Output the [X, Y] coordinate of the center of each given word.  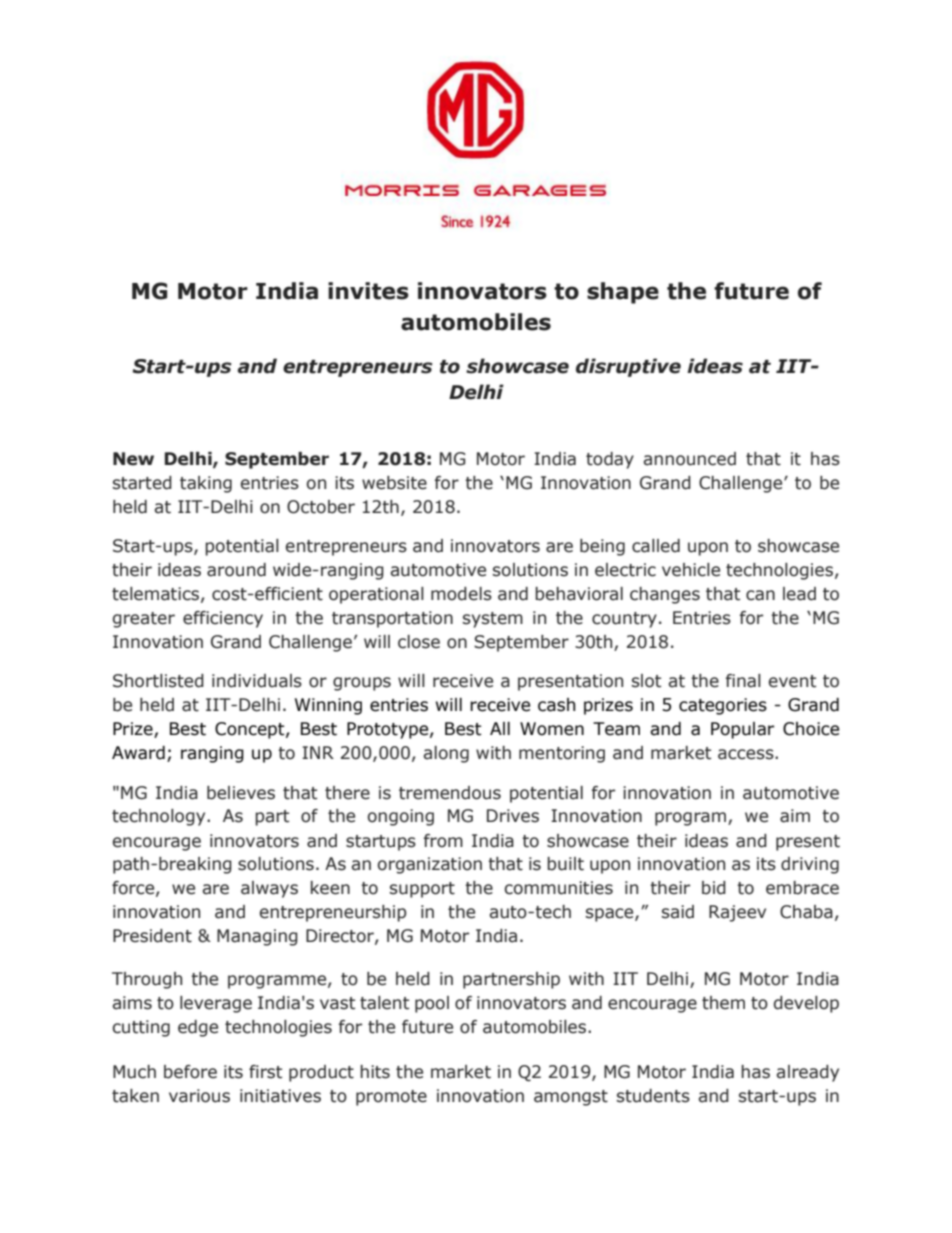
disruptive [628, 367]
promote [391, 1098]
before [190, 1072]
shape [623, 293]
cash [556, 705]
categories [723, 706]
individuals [257, 681]
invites [368, 291]
